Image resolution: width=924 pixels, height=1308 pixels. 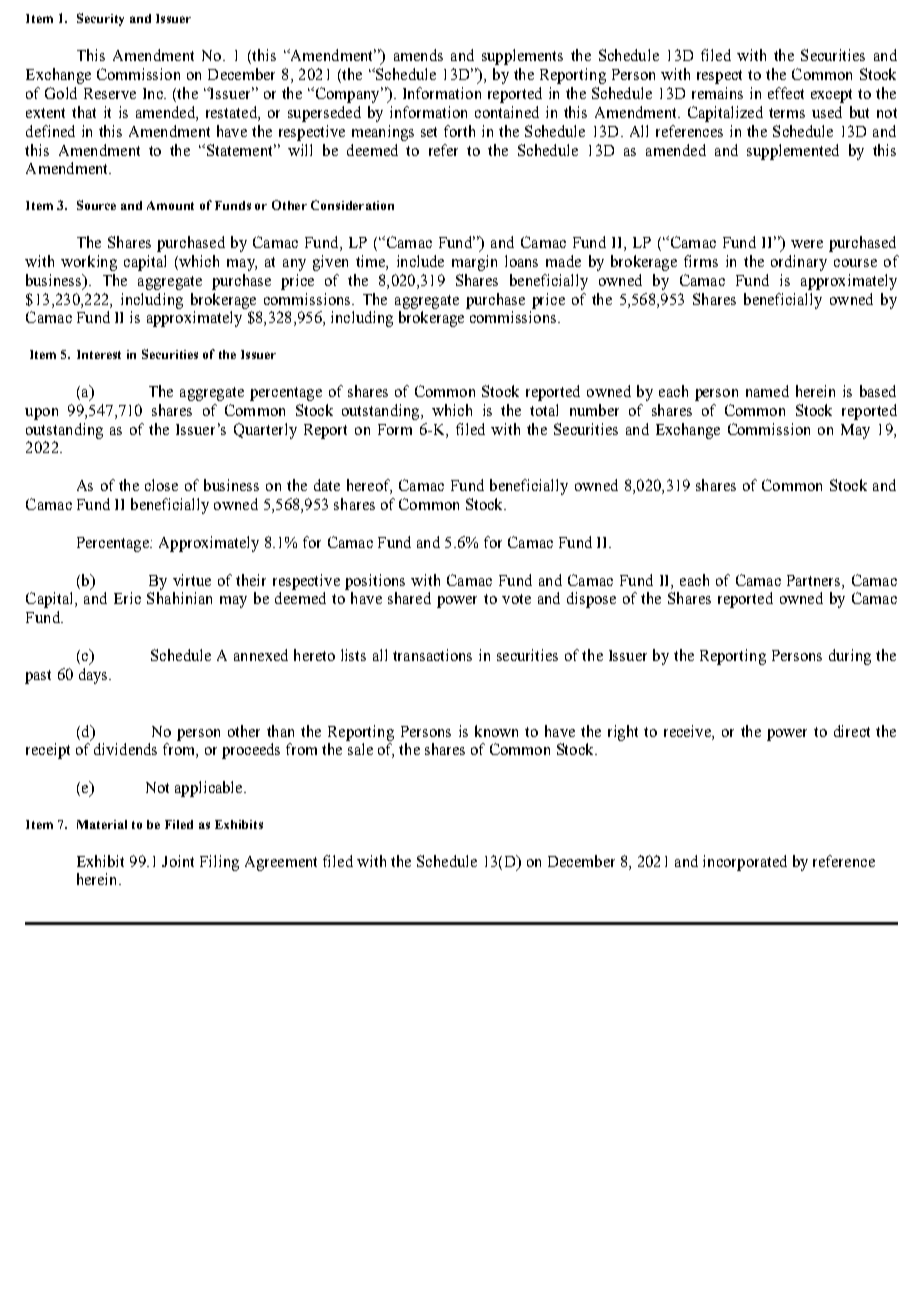 What do you see at coordinates (474, 263) in the screenshot?
I see `margin` at bounding box center [474, 263].
